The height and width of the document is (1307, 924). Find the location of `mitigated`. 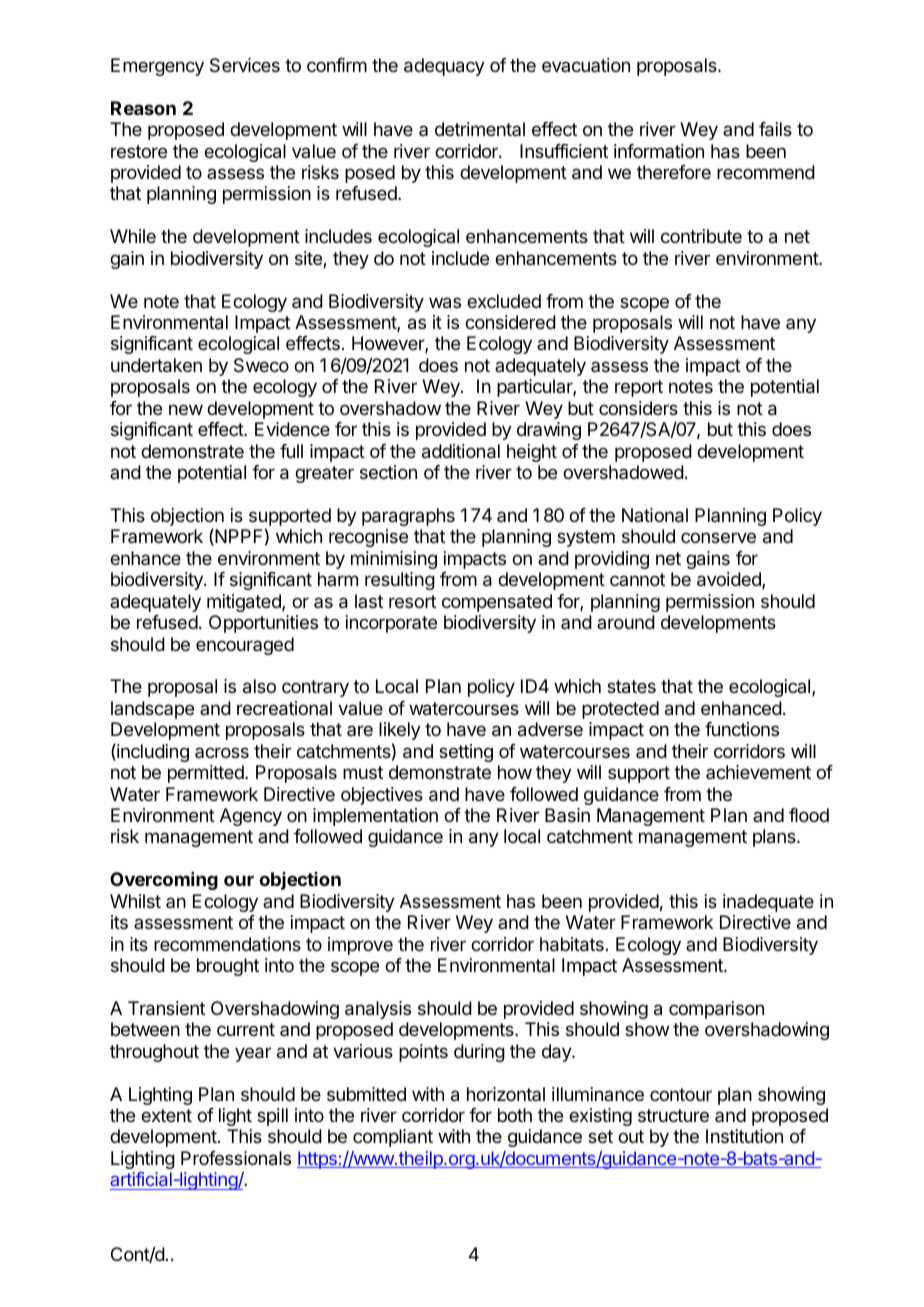

mitigated is located at coordinates (245, 603).
